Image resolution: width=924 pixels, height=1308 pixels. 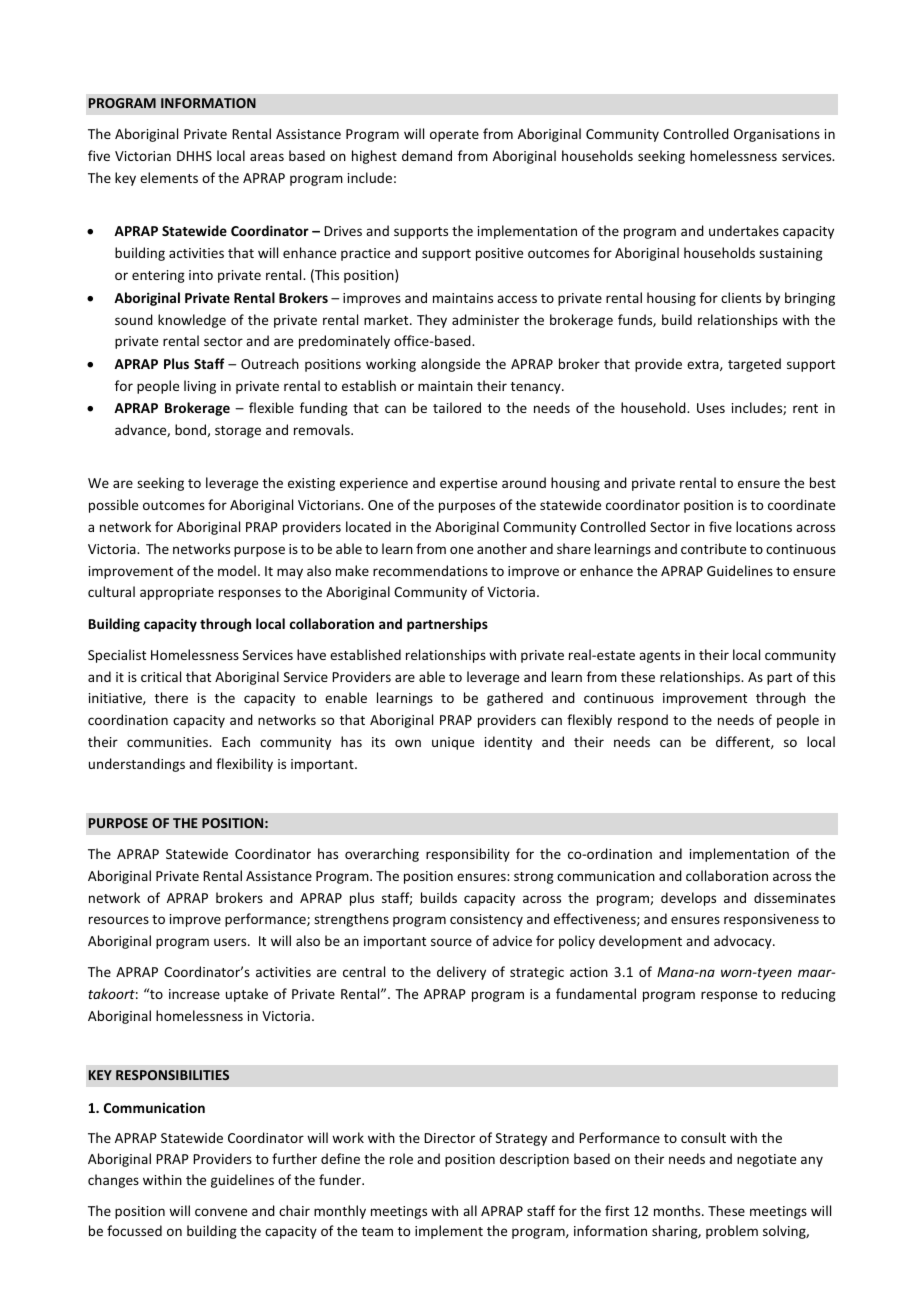 I want to click on Organisations, so click(x=777, y=135).
